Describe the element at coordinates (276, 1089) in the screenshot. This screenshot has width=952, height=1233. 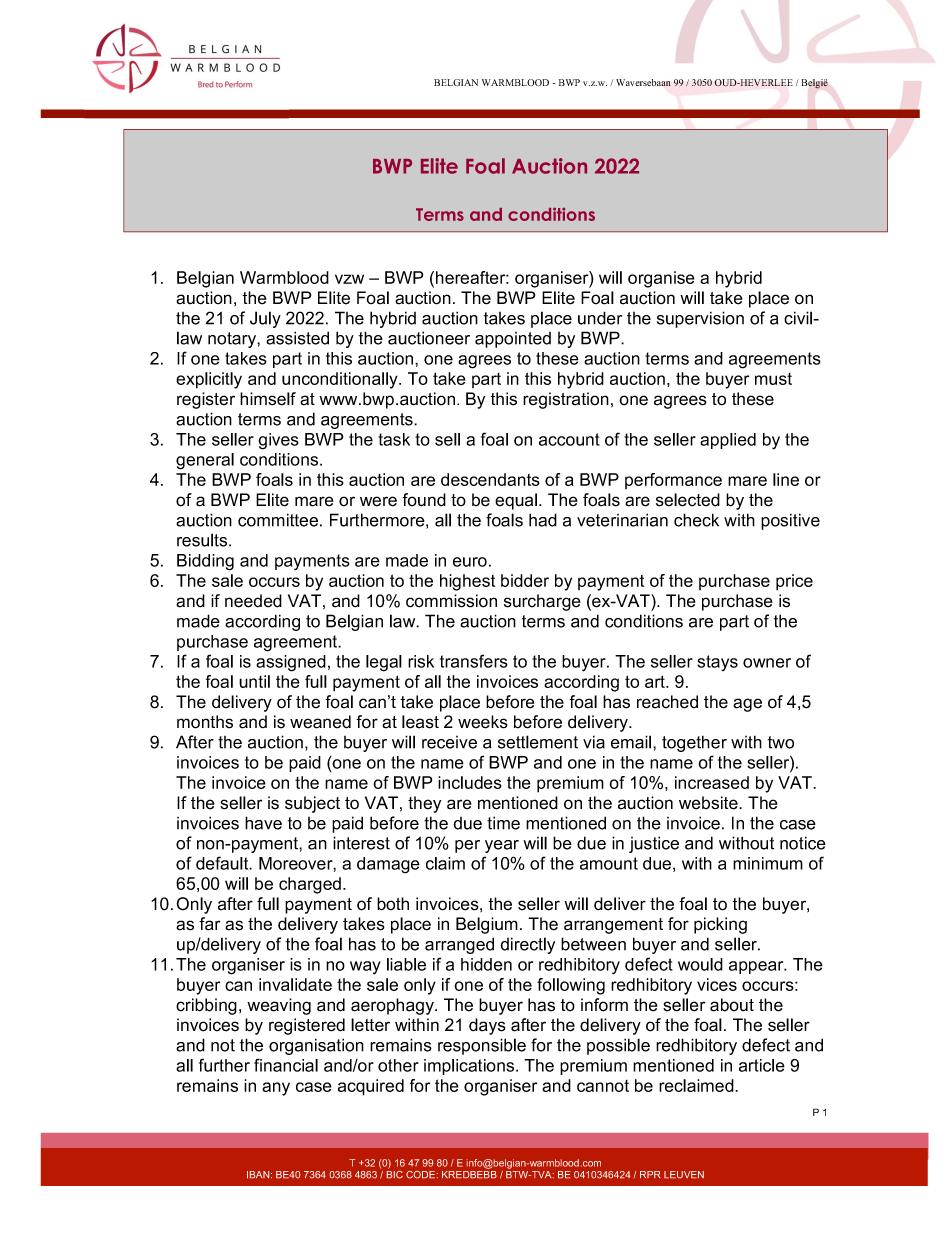
I see `any` at that location.
